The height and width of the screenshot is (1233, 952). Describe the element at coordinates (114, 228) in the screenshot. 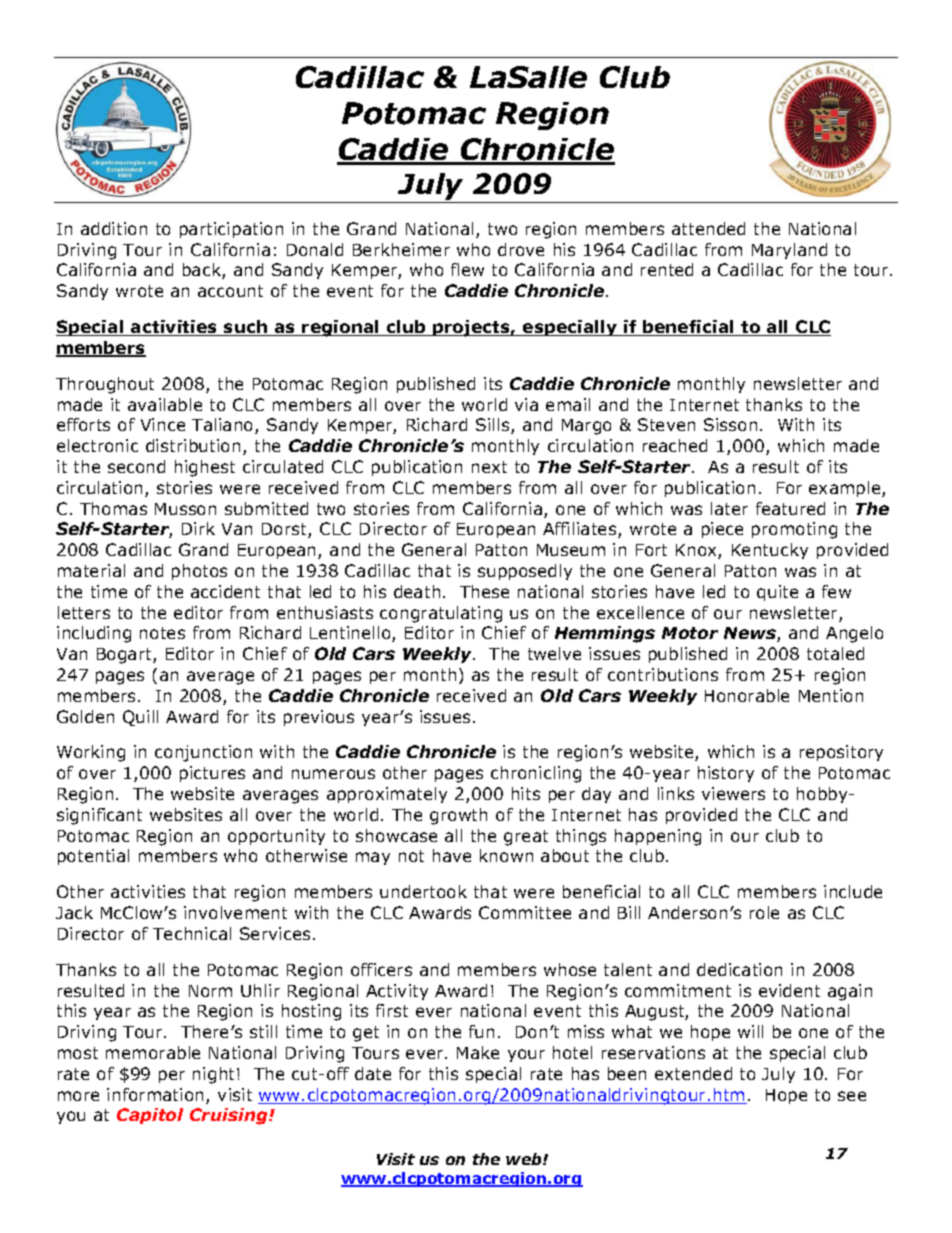

I see `addition` at that location.
